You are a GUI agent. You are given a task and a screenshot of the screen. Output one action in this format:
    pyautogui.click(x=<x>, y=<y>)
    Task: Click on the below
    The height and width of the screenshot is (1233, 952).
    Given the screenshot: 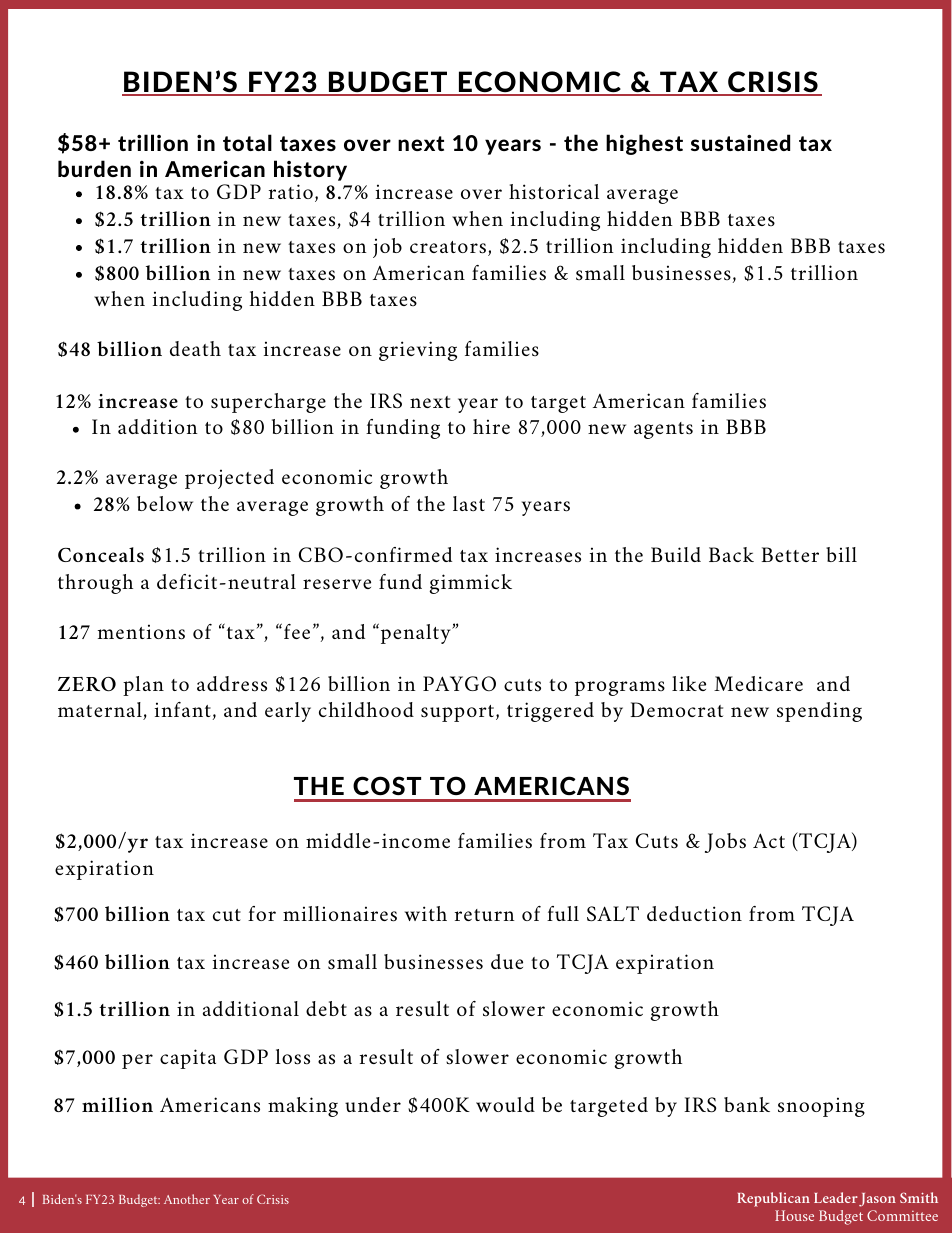 What is the action you would take?
    pyautogui.click(x=165, y=503)
